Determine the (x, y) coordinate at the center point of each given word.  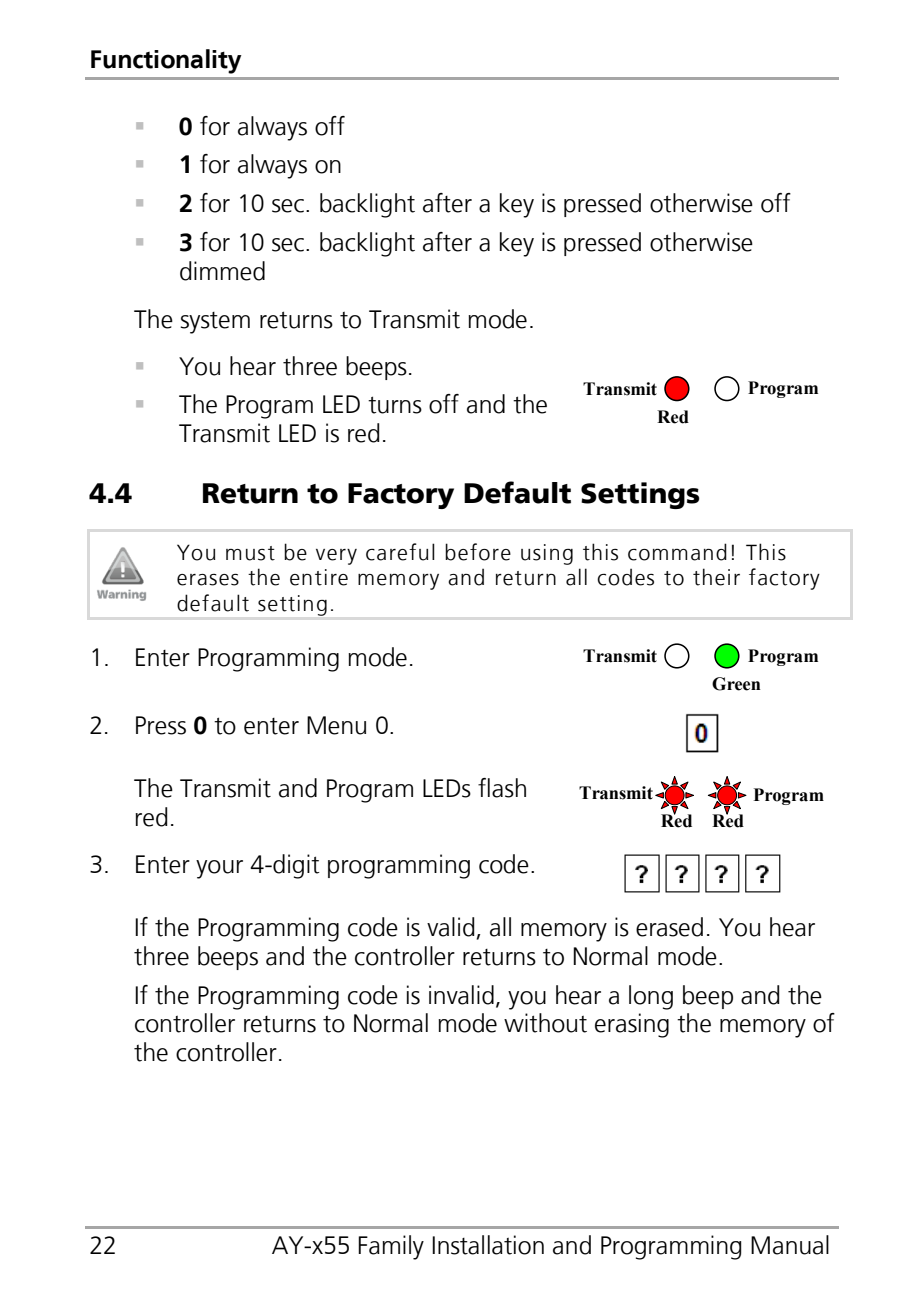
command (677, 552)
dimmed (222, 271)
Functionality (166, 61)
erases (208, 580)
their (716, 577)
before (478, 552)
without (545, 1023)
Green (736, 684)
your (219, 869)
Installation (488, 1245)
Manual (790, 1245)
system (215, 323)
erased (669, 927)
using (547, 554)
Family (391, 1247)
